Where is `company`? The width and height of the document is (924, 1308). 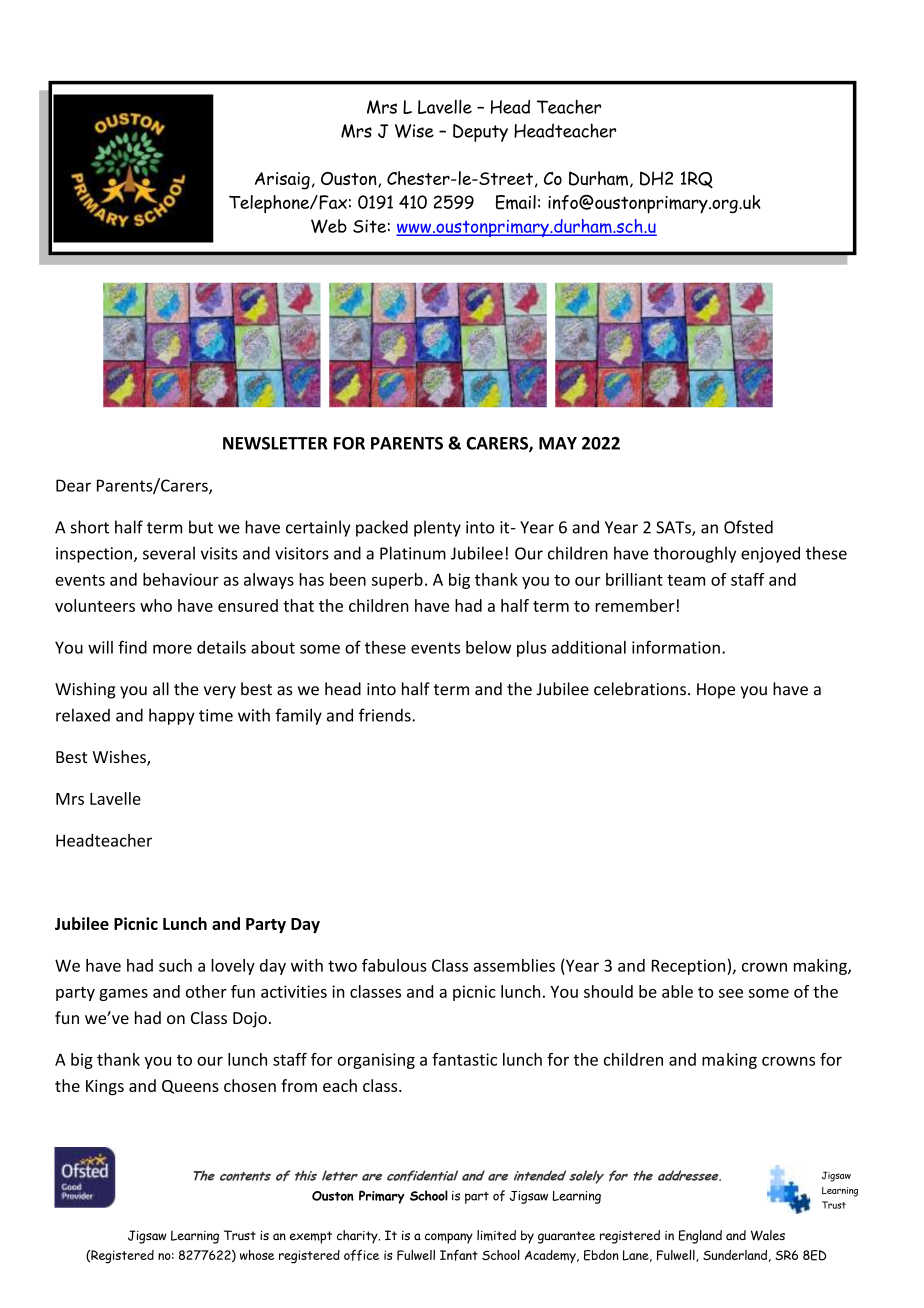 company is located at coordinates (449, 1238).
